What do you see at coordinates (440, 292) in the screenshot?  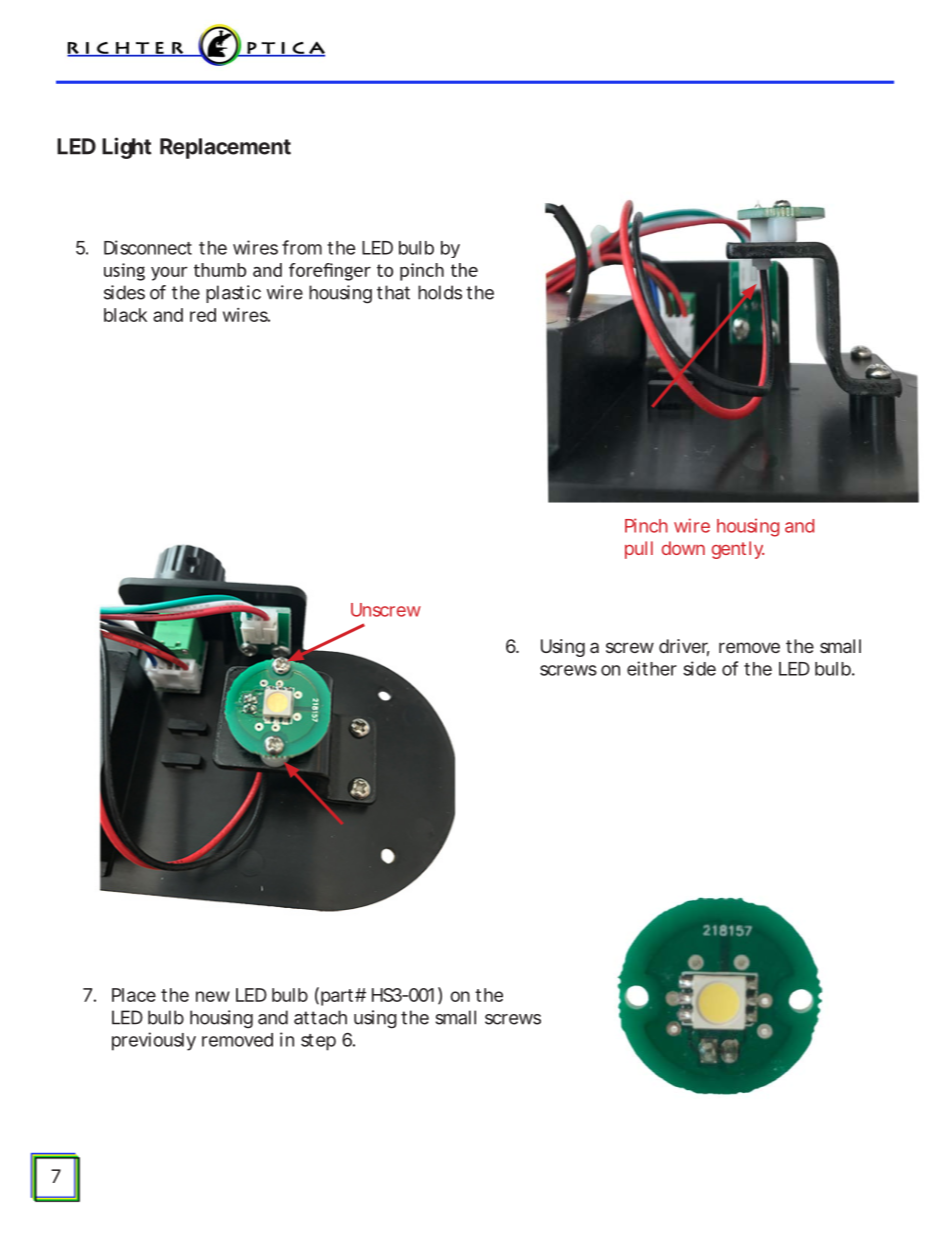 I see `holds` at bounding box center [440, 292].
